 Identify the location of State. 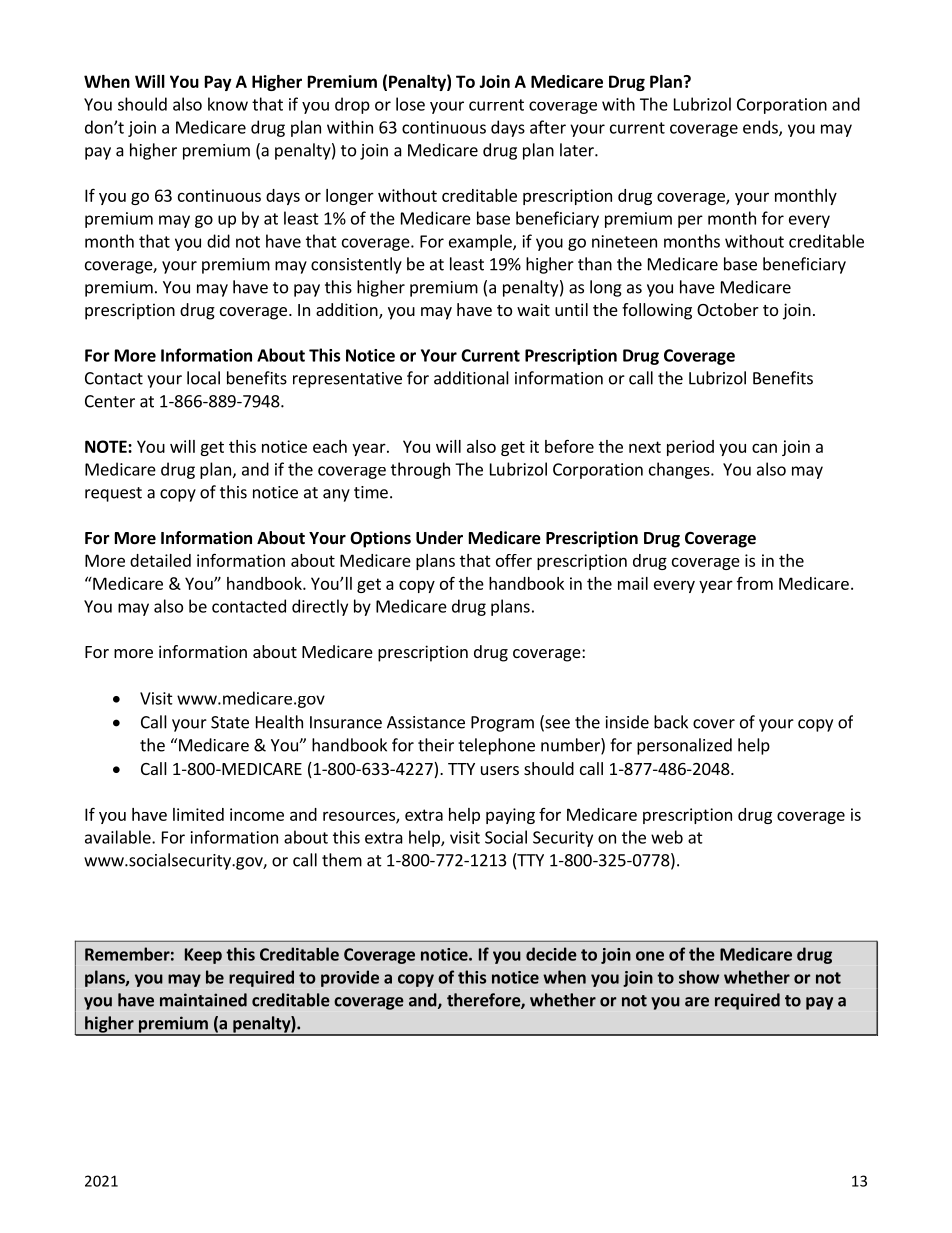
(230, 722).
